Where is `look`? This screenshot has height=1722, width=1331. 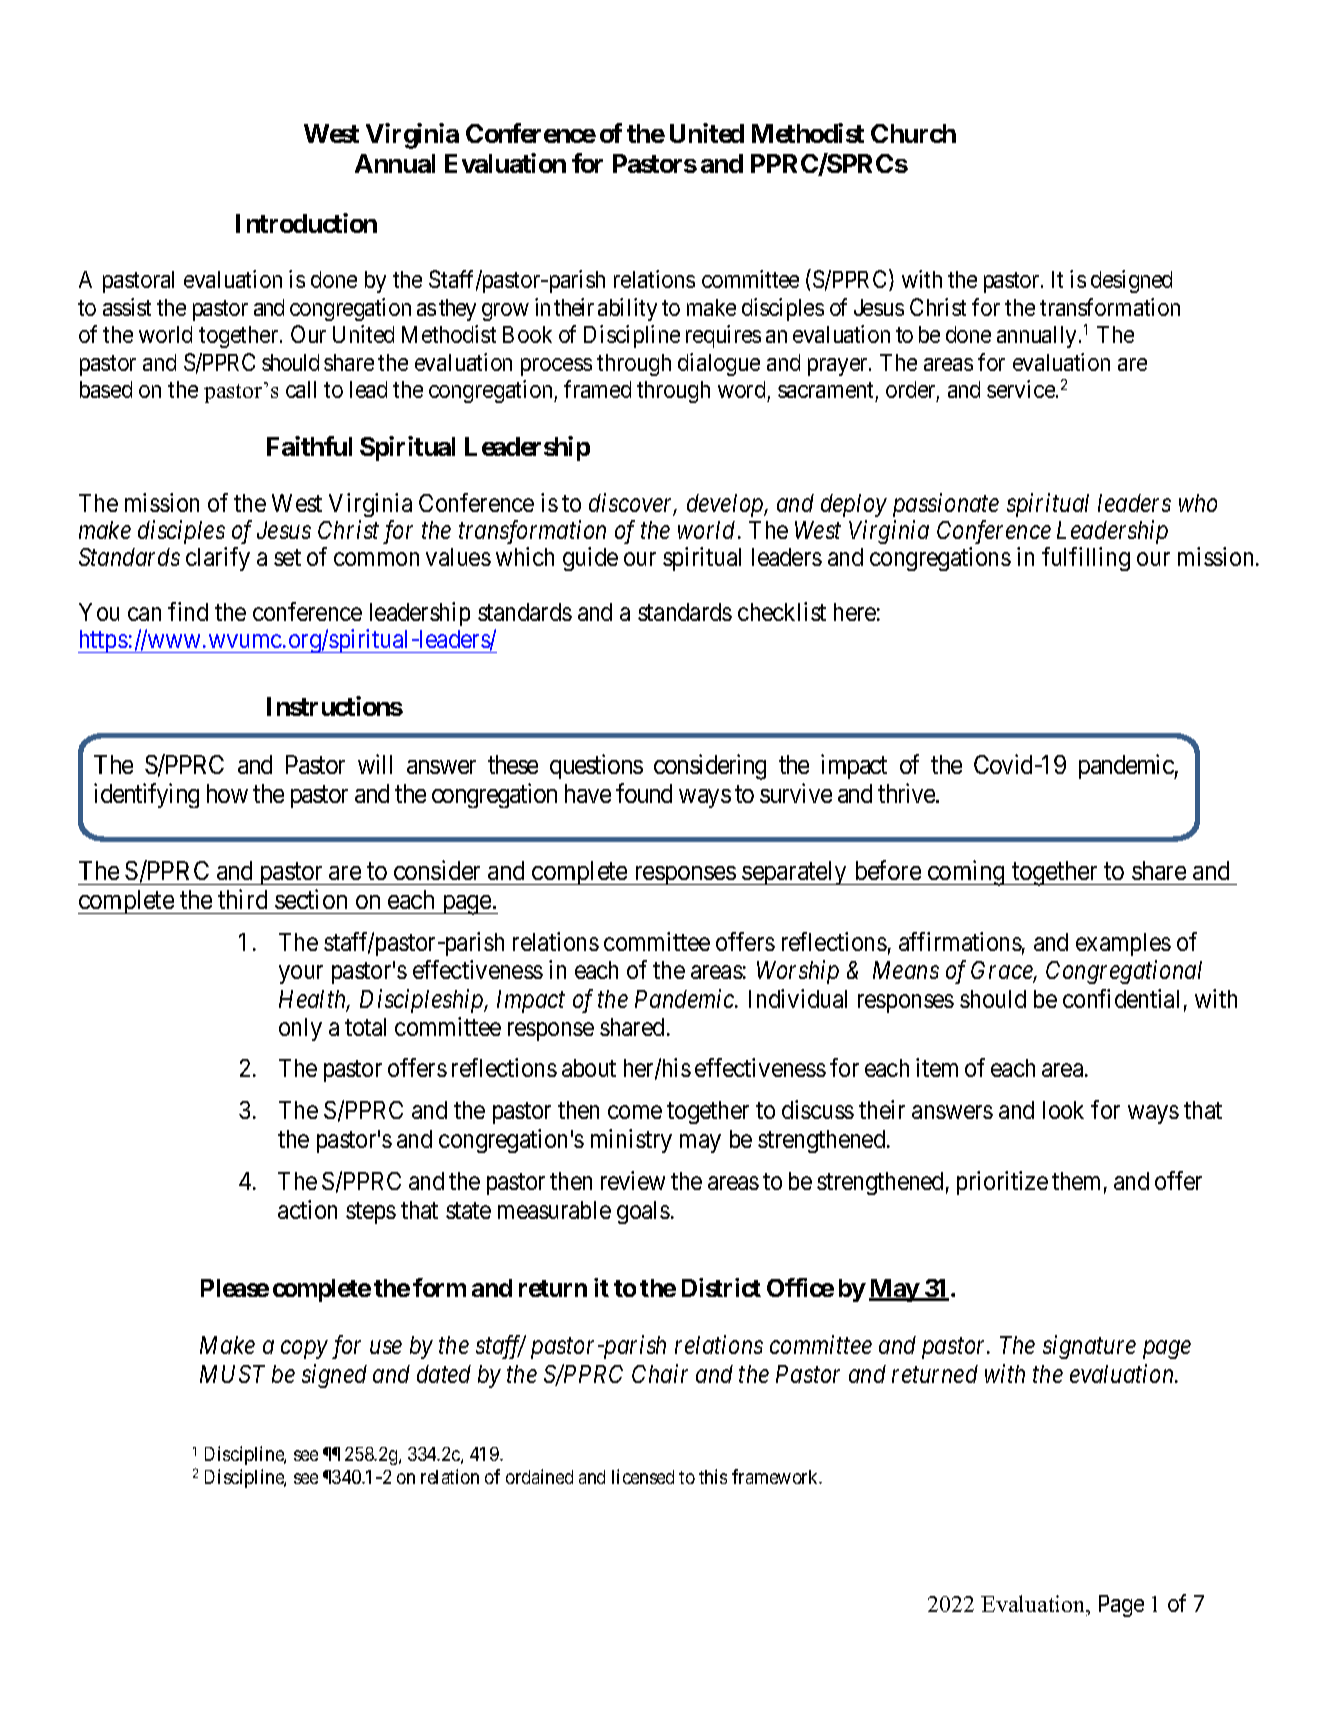
look is located at coordinates (1063, 1110).
